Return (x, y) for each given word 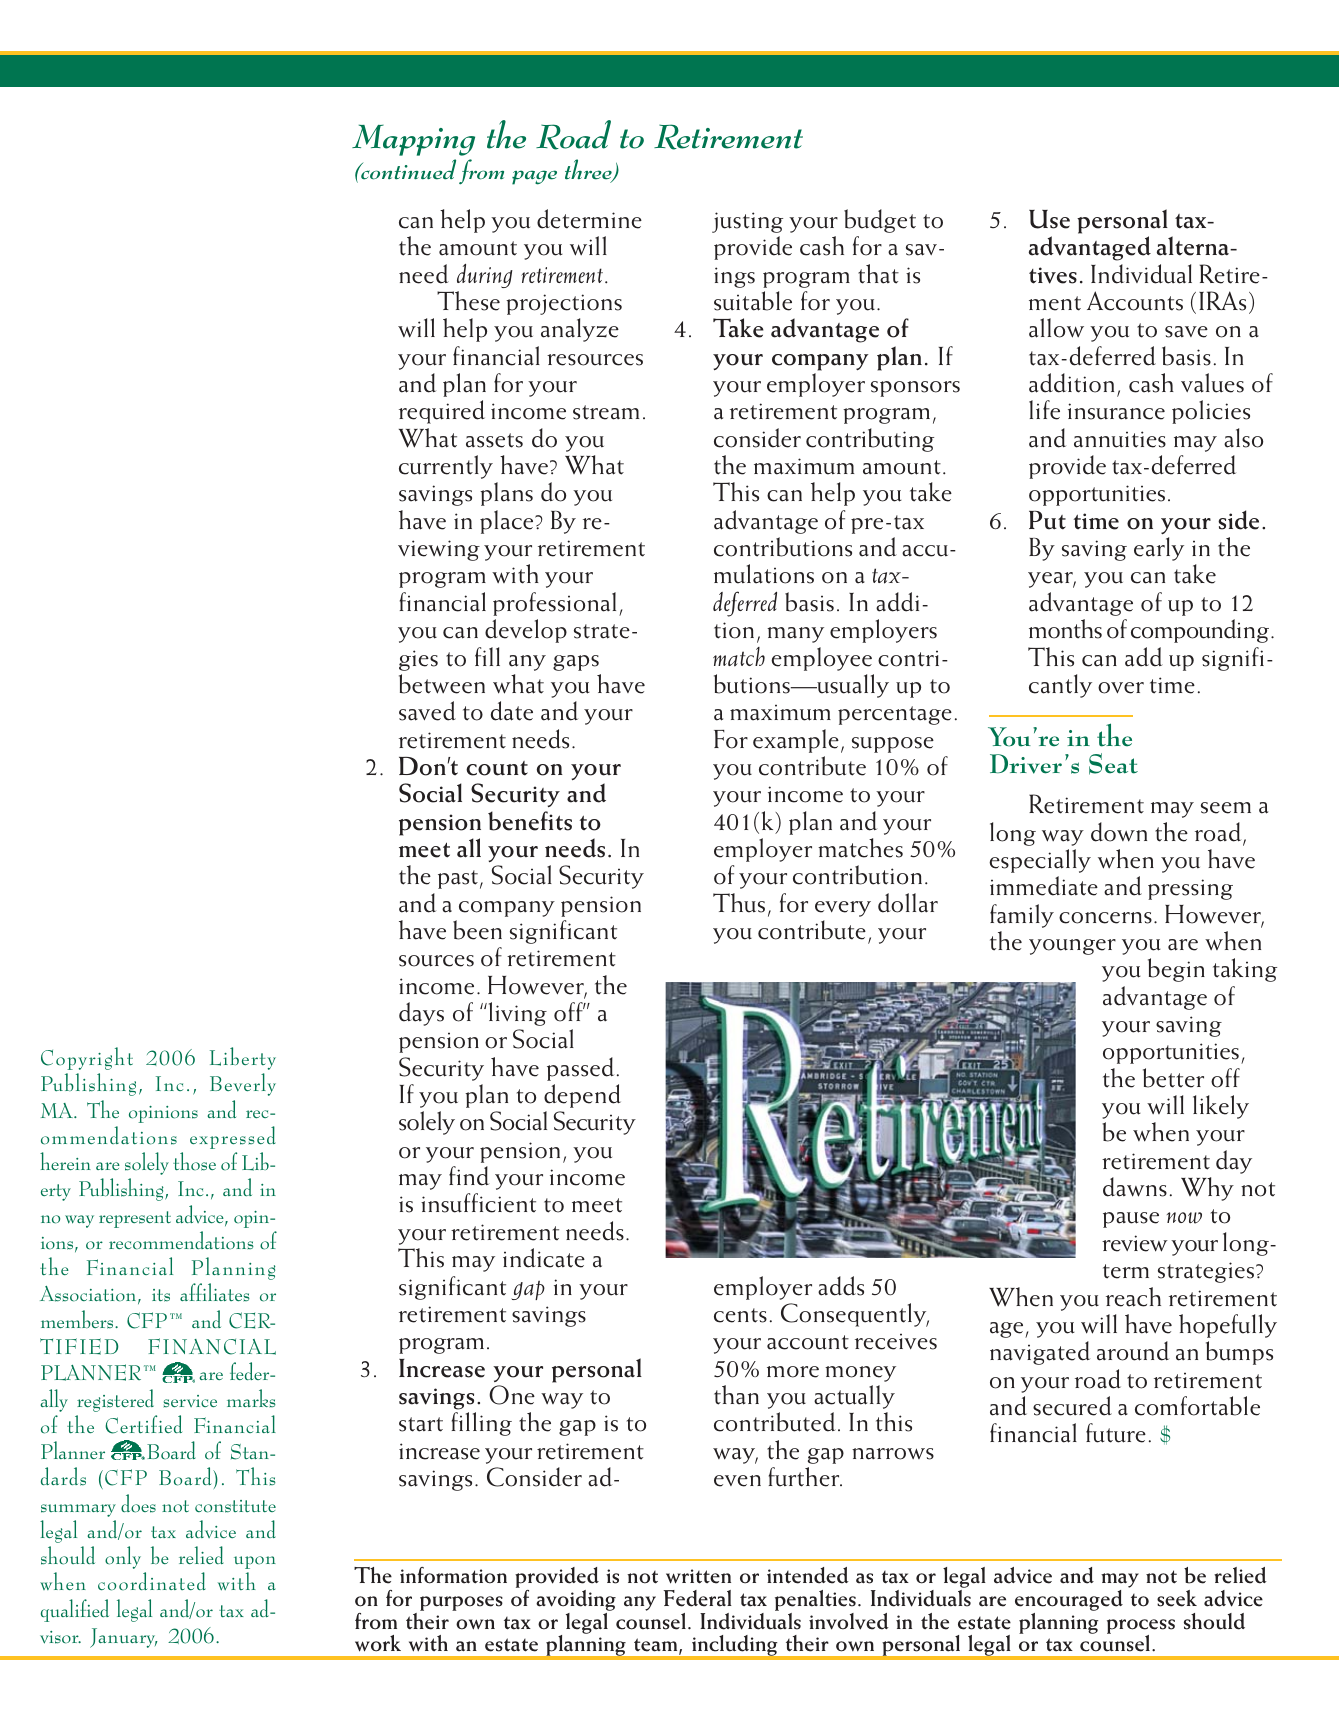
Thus (739, 903)
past (458, 879)
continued (407, 169)
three (589, 171)
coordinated (152, 1581)
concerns (1105, 918)
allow (1056, 328)
